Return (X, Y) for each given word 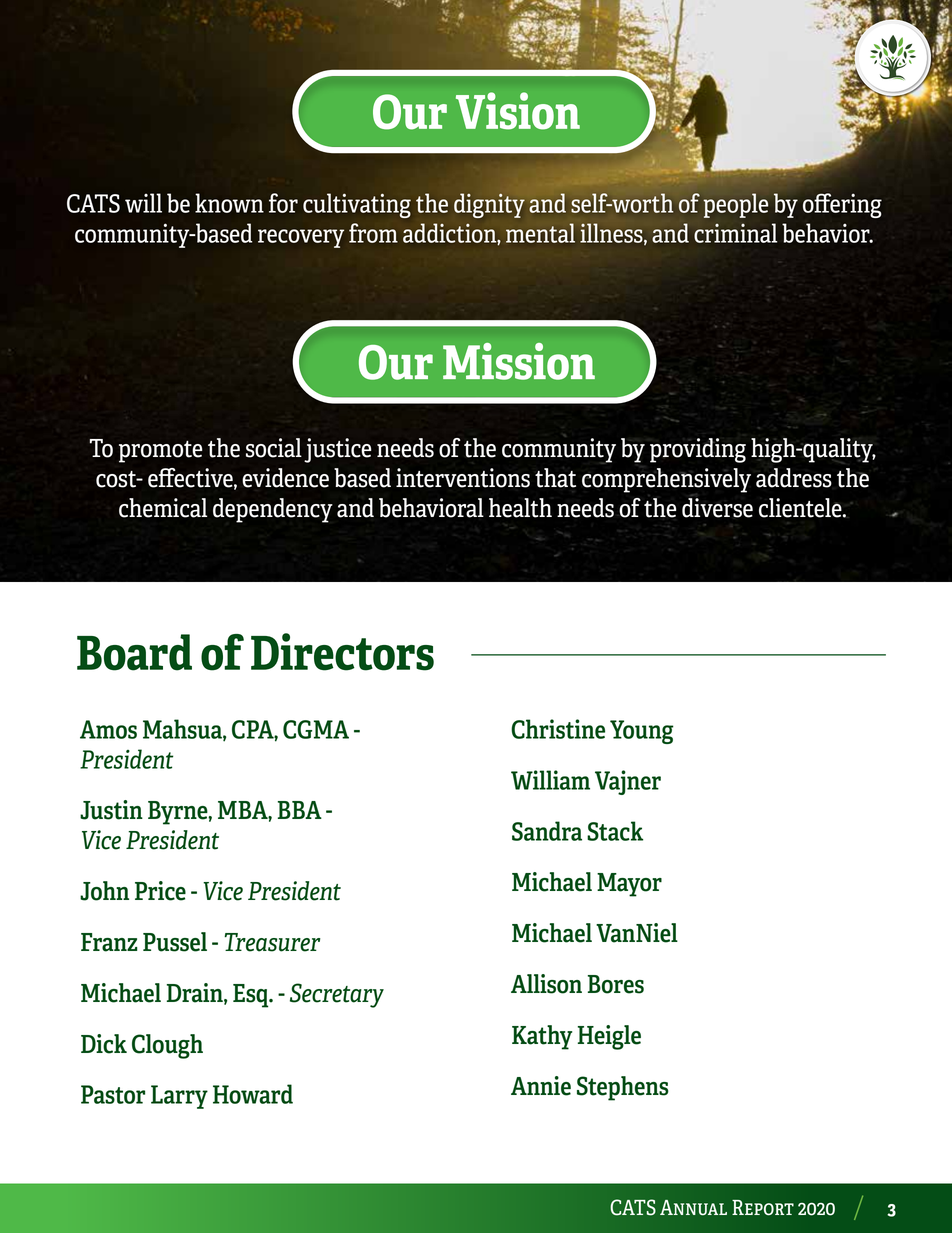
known (229, 203)
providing (698, 450)
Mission (519, 361)
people (735, 205)
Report (763, 1208)
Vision (518, 111)
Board (134, 652)
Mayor (629, 885)
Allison (546, 984)
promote (160, 452)
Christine (558, 729)
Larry (179, 1097)
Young (642, 732)
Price (160, 891)
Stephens (623, 1088)
